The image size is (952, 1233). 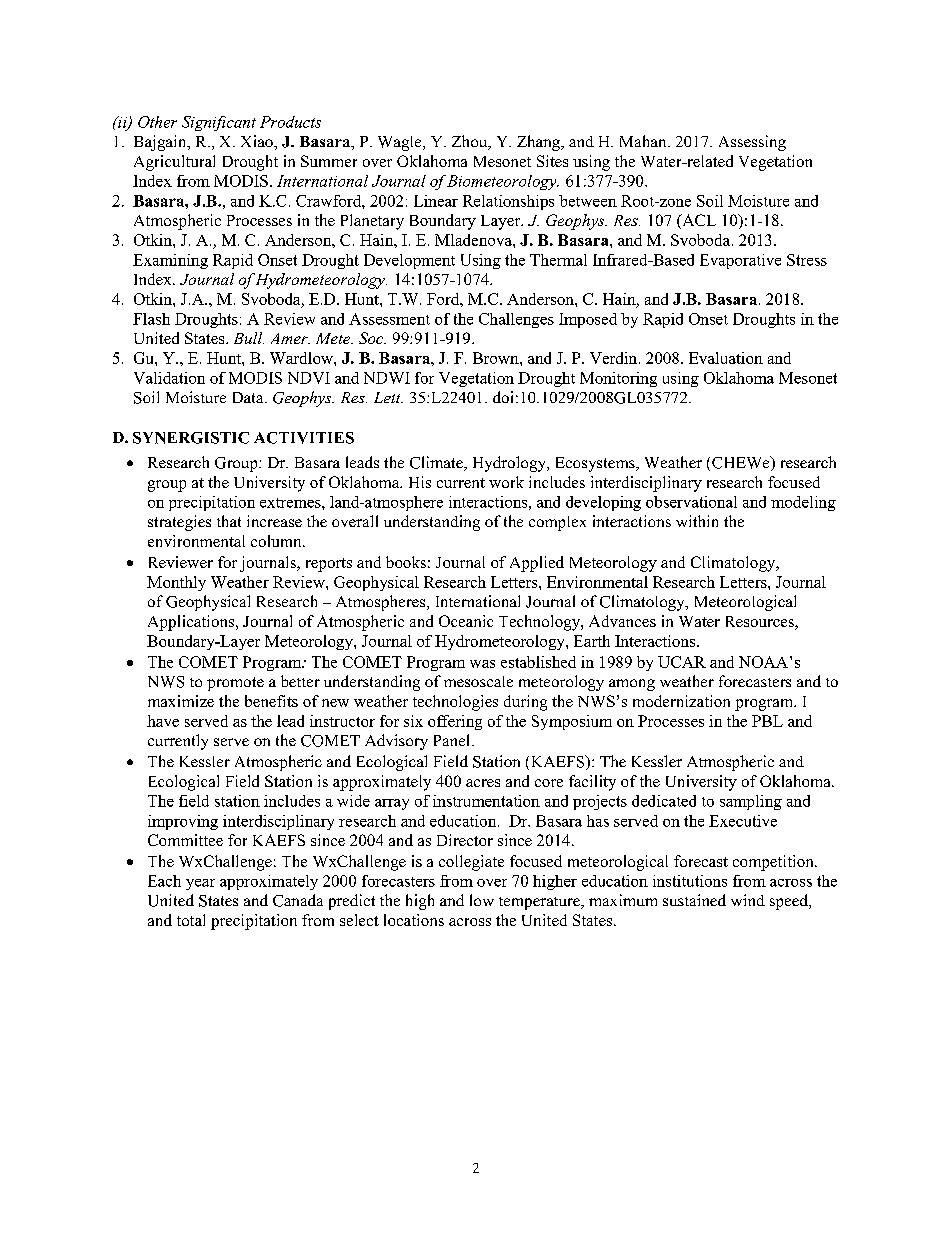 What do you see at coordinates (752, 143) in the screenshot?
I see `Assessing` at bounding box center [752, 143].
